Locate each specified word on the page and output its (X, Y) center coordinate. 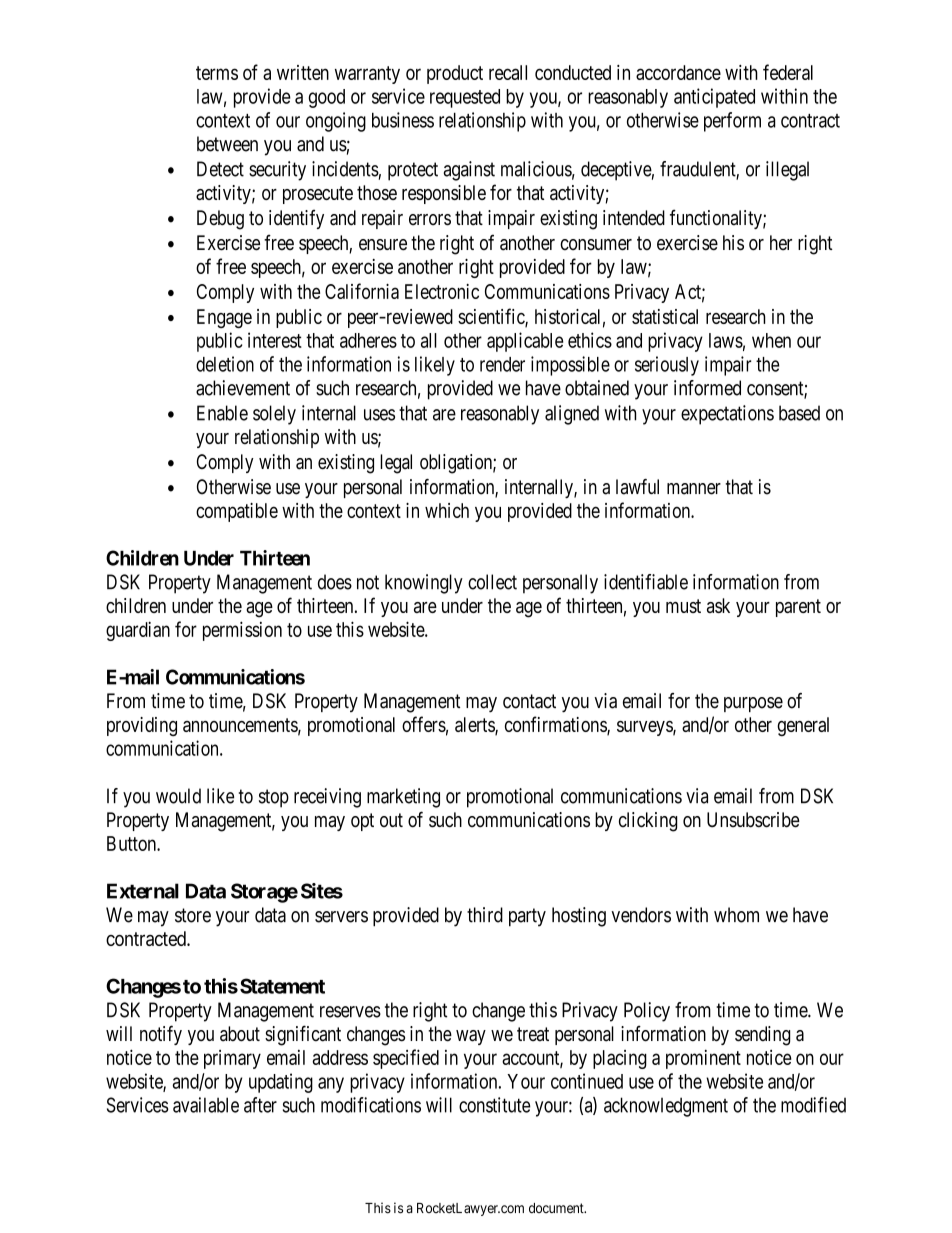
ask (718, 605)
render (502, 364)
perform (732, 122)
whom (736, 915)
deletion (225, 364)
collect (492, 582)
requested (465, 98)
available (206, 1105)
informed (707, 388)
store (193, 915)
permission (242, 631)
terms (217, 73)
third (485, 915)
